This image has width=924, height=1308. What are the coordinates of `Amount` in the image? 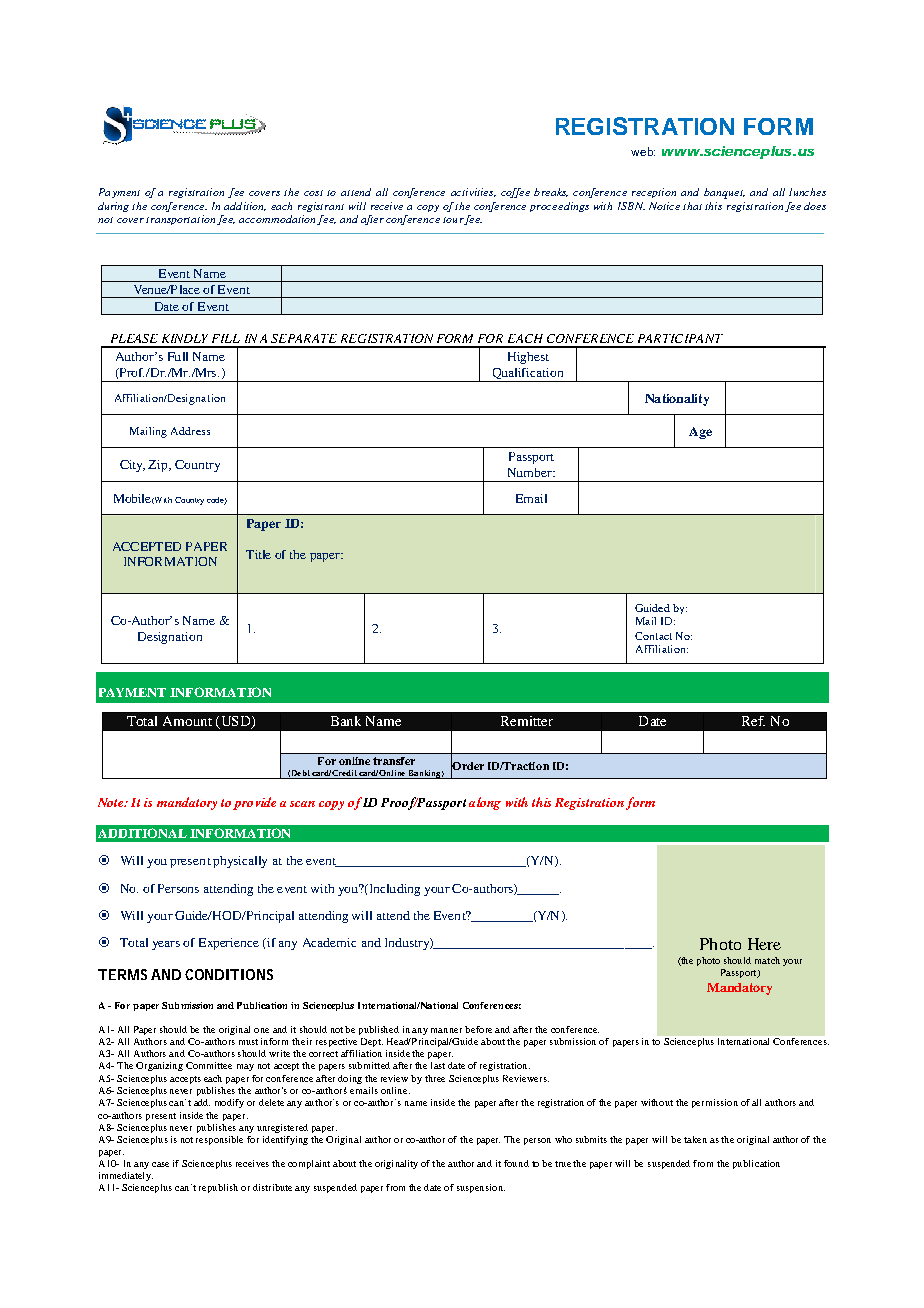 It's located at (187, 721).
